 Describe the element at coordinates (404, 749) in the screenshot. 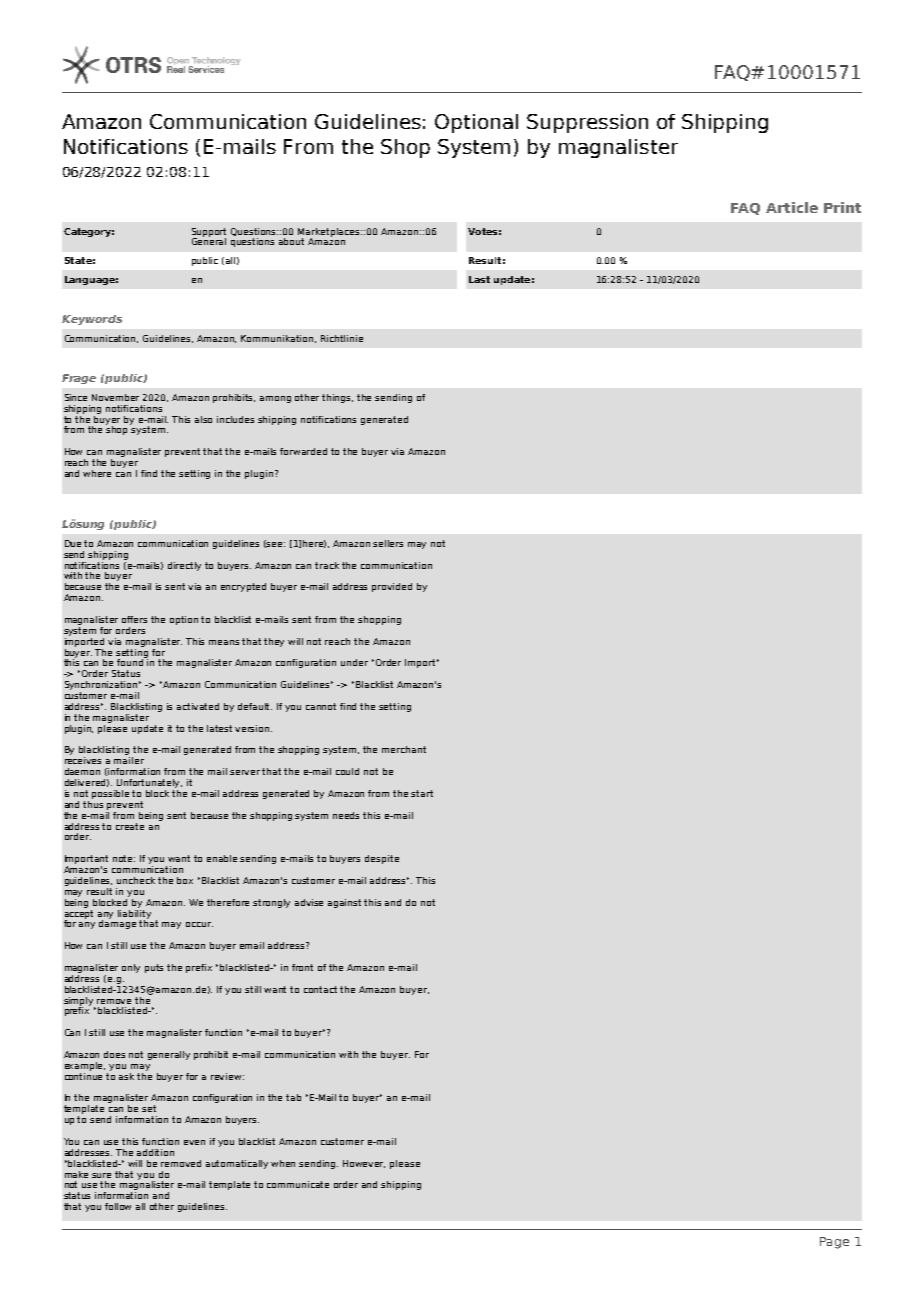

I see `merchant` at that location.
